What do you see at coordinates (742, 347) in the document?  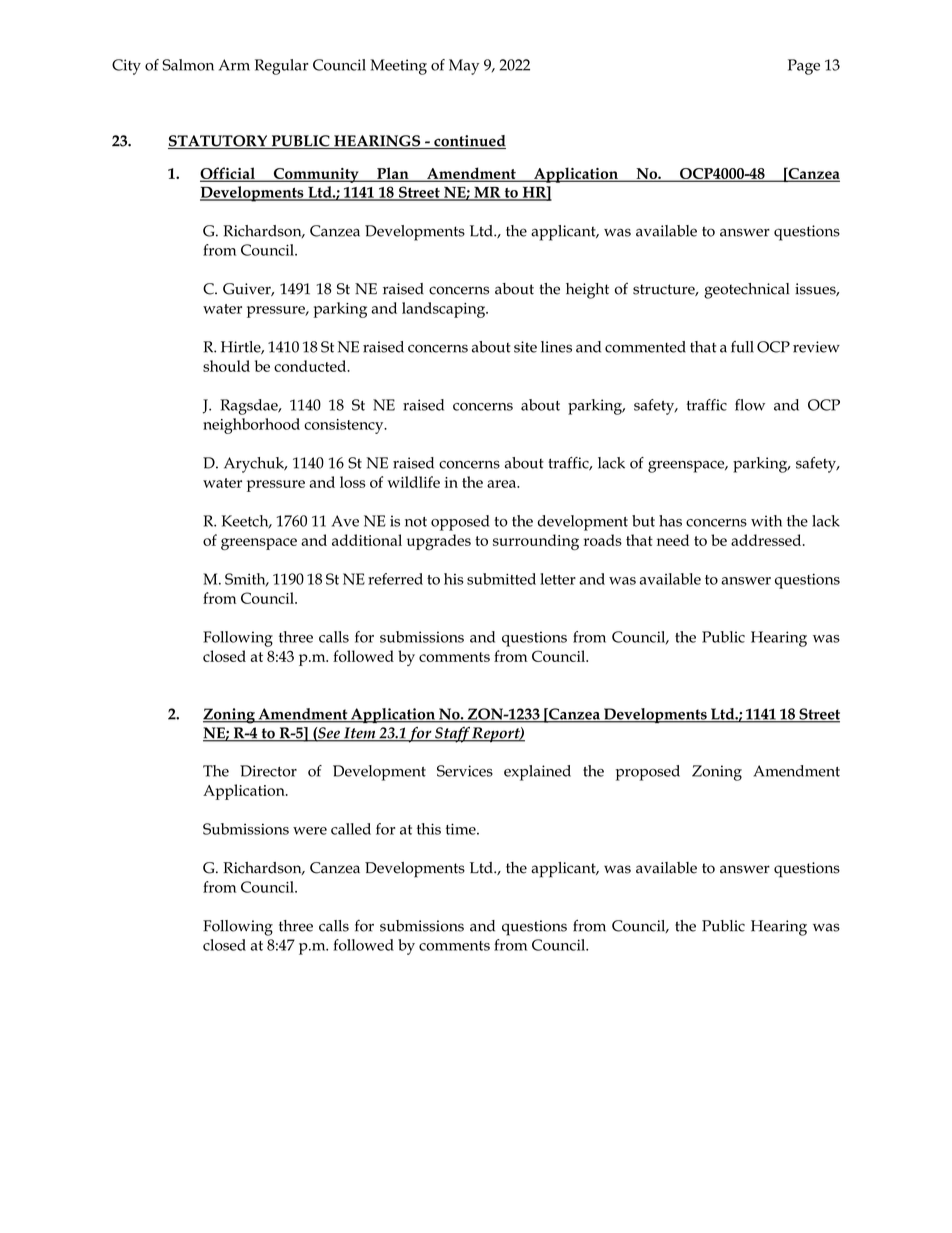 I see `full` at bounding box center [742, 347].
